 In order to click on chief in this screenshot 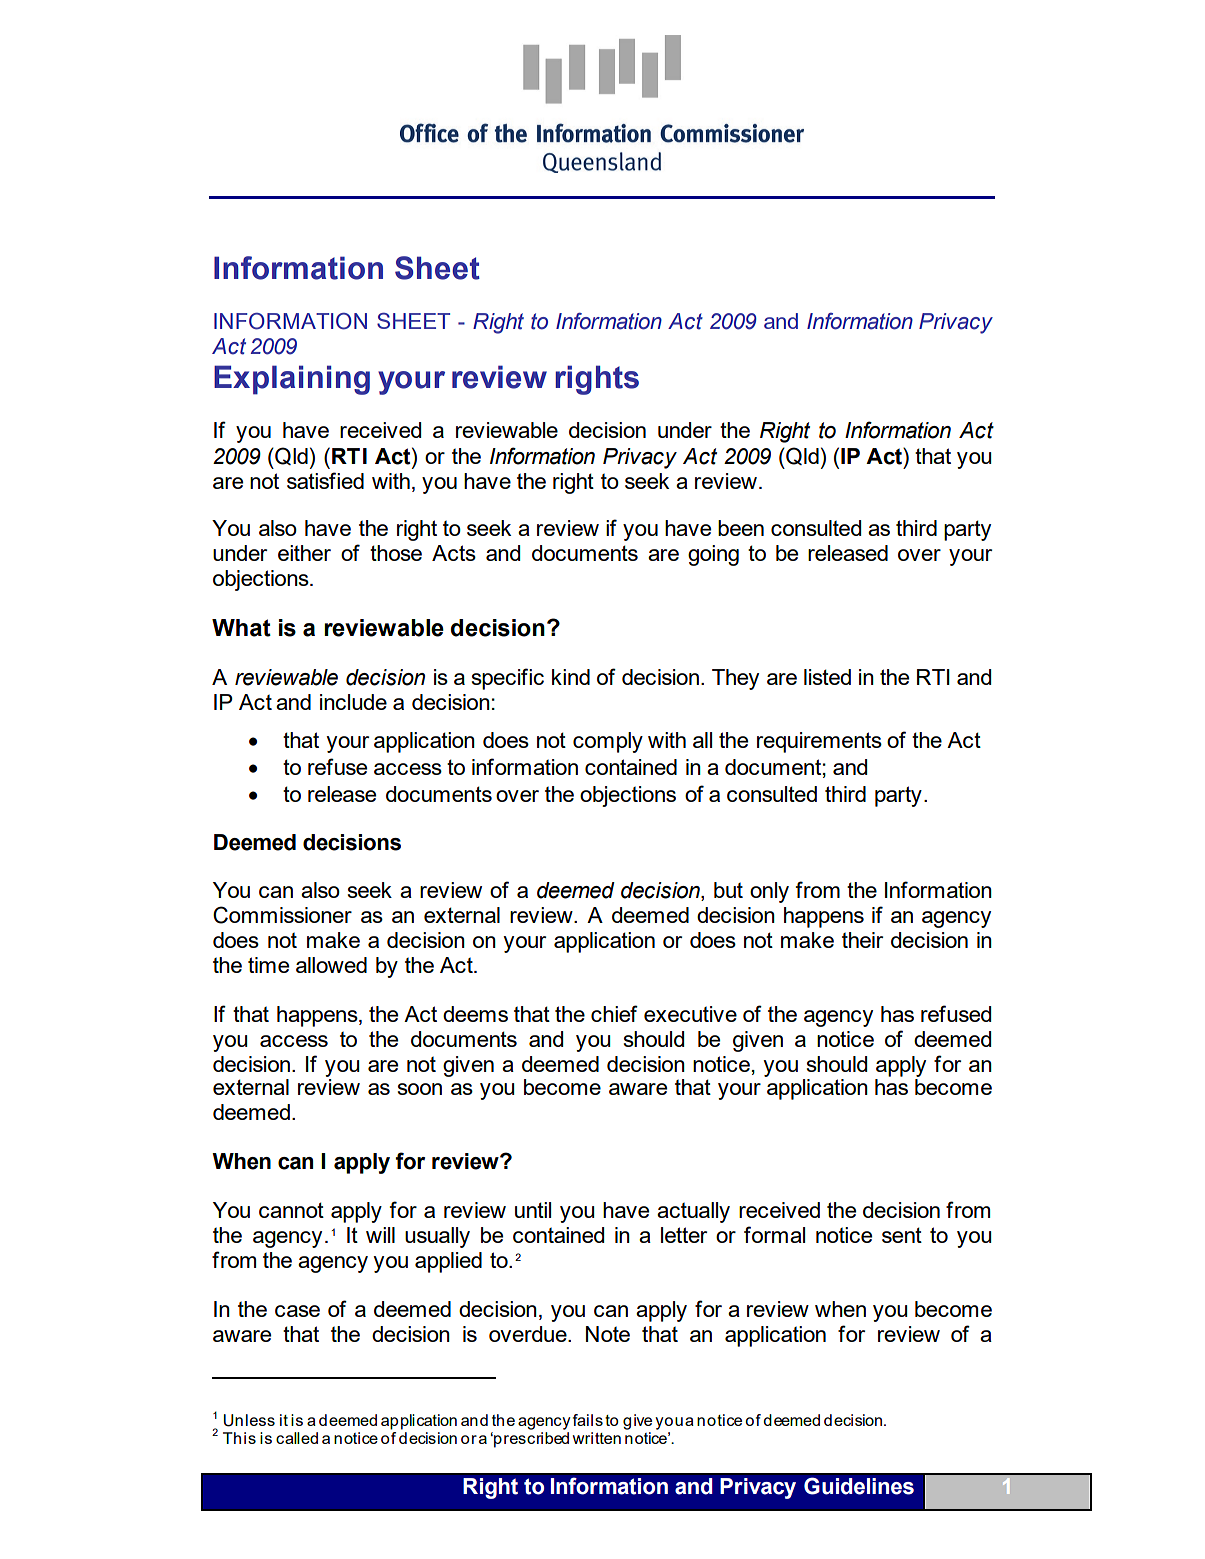, I will do `click(614, 1013)`.
